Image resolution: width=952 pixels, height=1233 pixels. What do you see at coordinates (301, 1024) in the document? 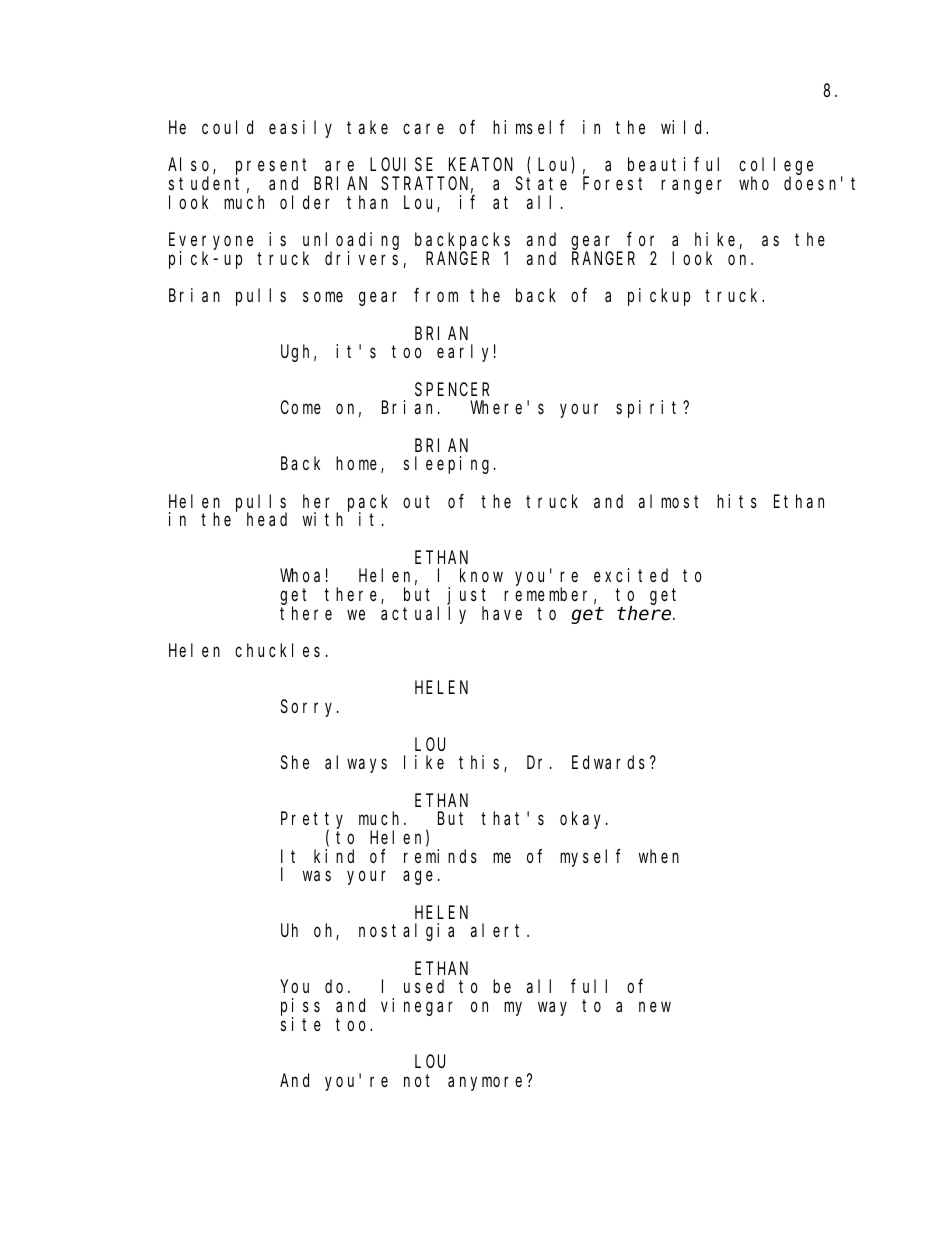
I see `site` at bounding box center [301, 1024].
